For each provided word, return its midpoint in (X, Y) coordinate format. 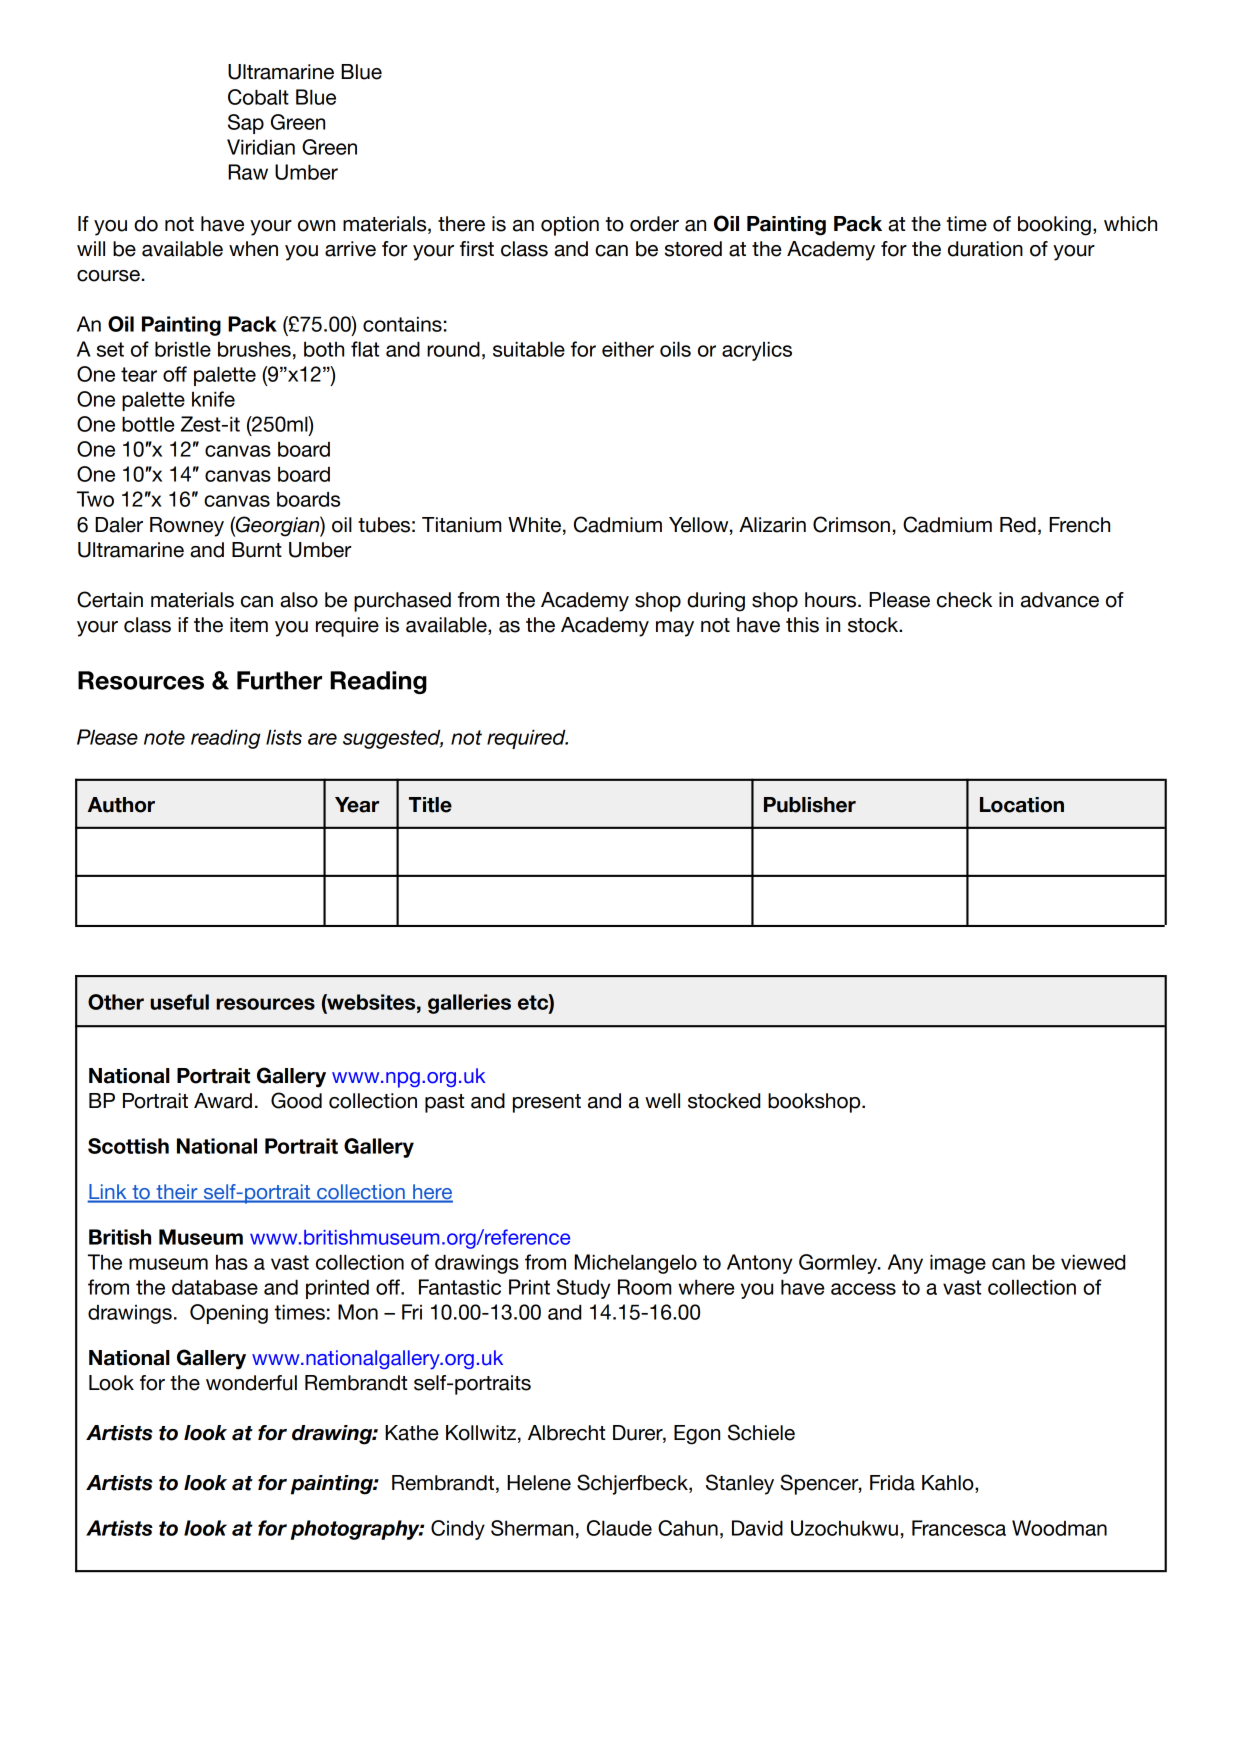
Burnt (257, 550)
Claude (619, 1528)
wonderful (251, 1383)
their (177, 1193)
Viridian (261, 147)
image (958, 1264)
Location (1022, 805)
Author (121, 805)
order (654, 224)
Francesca (959, 1528)
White (534, 525)
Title (430, 805)
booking (1054, 226)
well (662, 1101)
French (1079, 525)
